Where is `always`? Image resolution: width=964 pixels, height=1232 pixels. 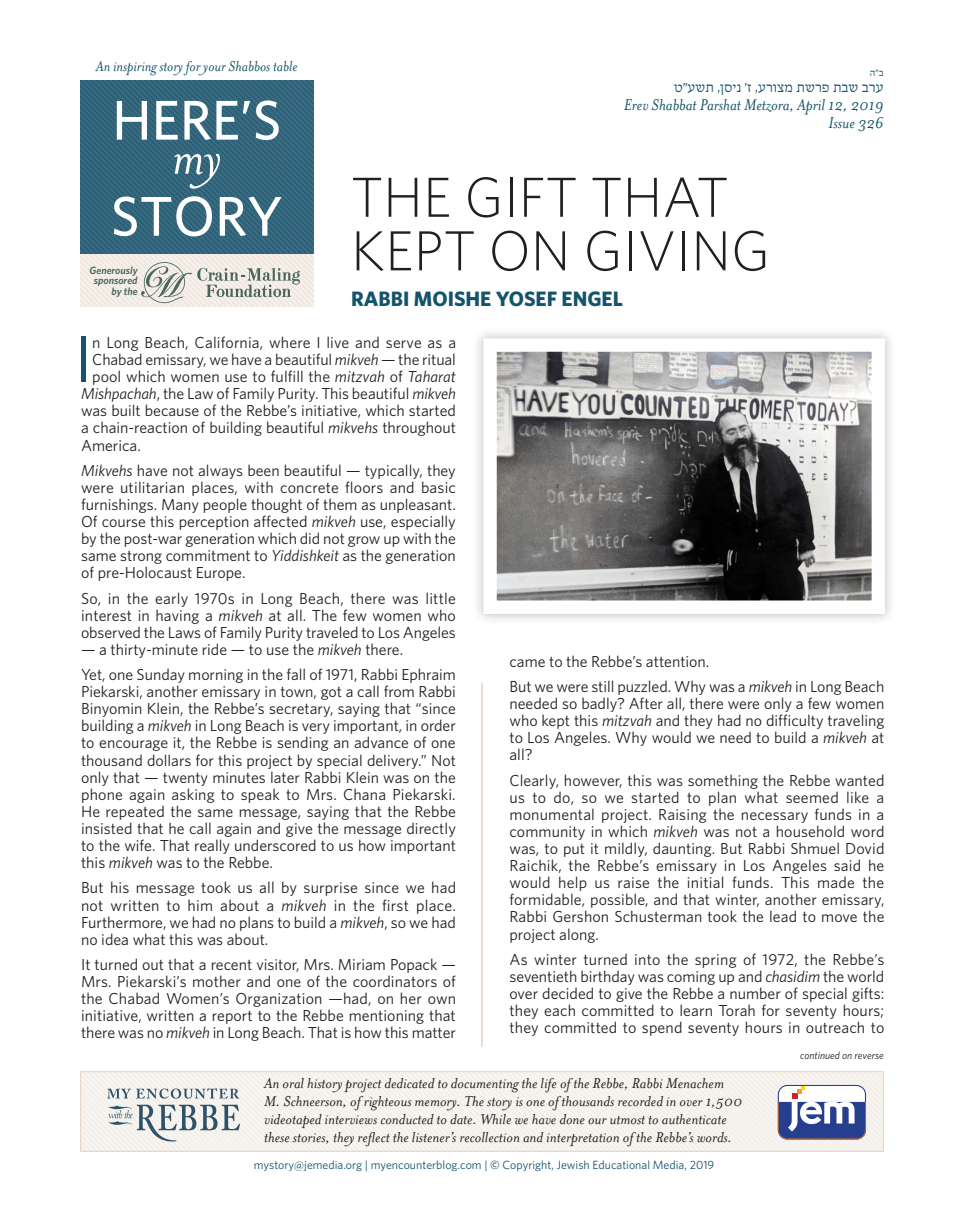 always is located at coordinates (220, 471).
